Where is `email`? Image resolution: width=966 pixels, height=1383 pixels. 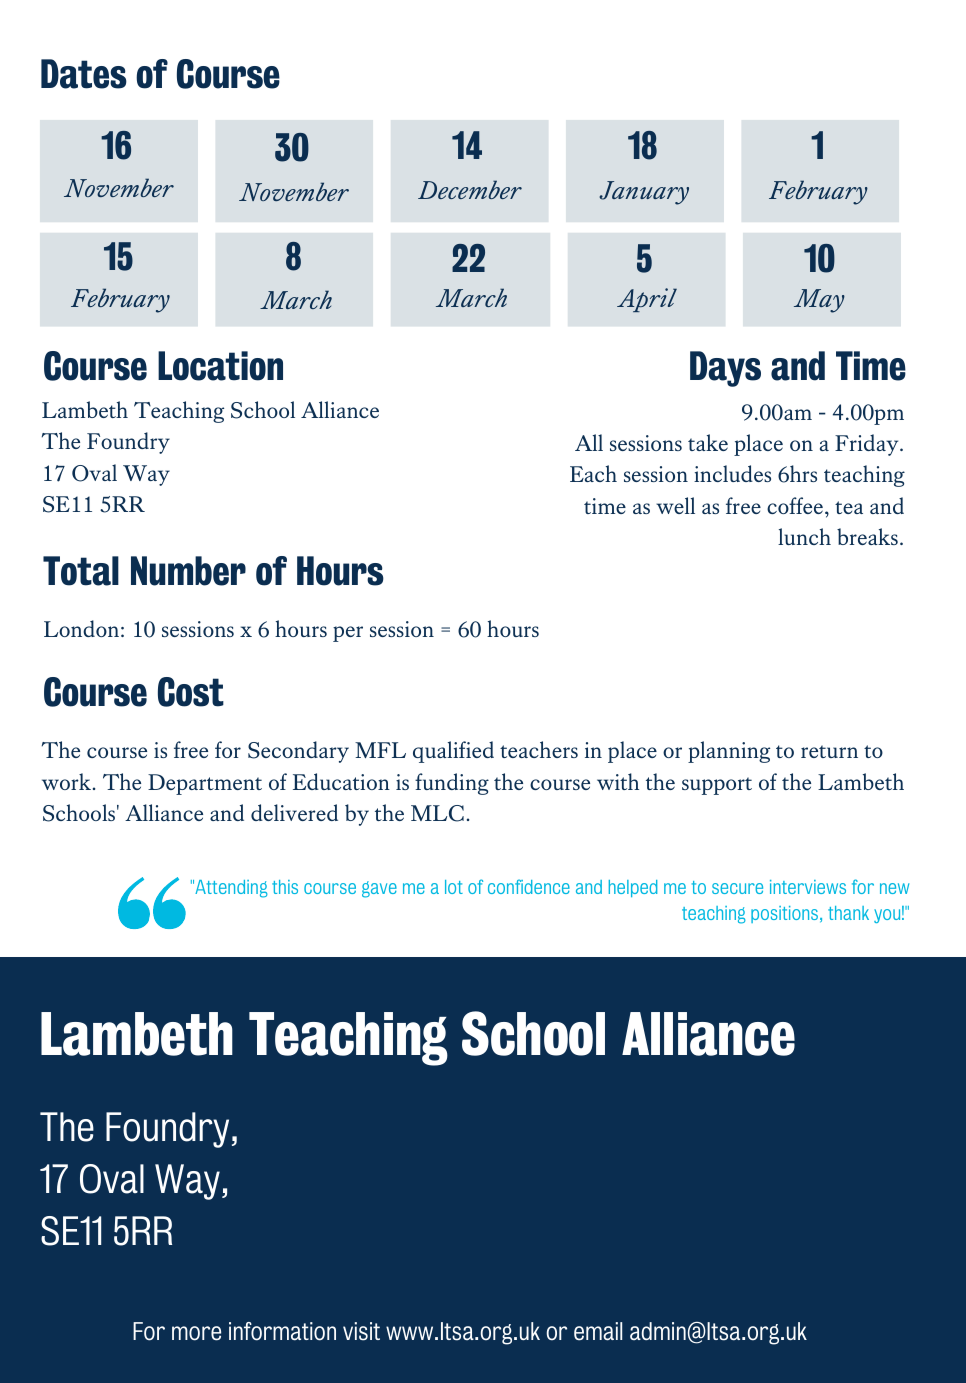 email is located at coordinates (598, 1331).
